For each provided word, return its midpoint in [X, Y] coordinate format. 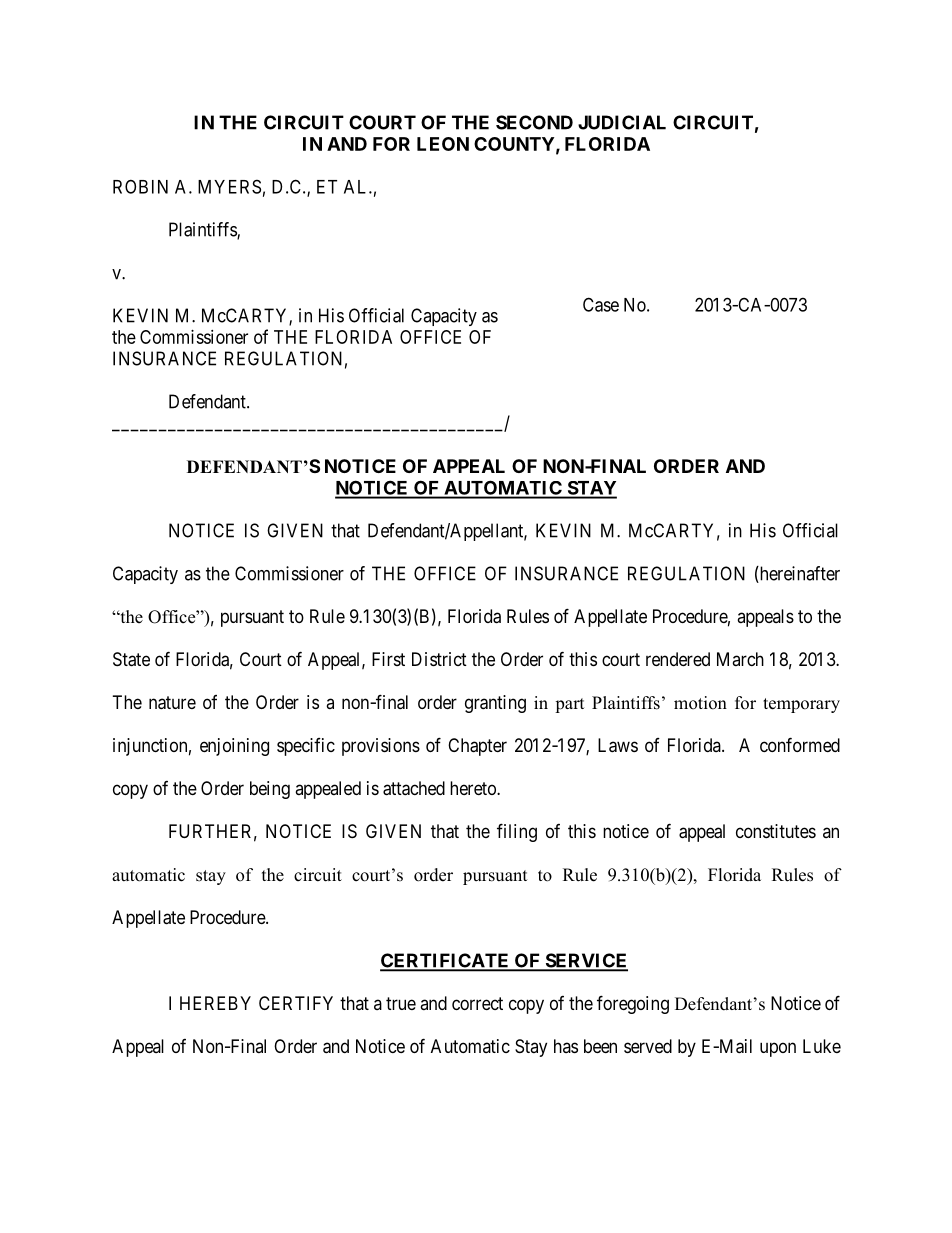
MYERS [229, 186]
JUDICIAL [622, 122]
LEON [443, 144]
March [740, 659]
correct [477, 1003]
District [439, 659]
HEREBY [215, 1003]
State [131, 659]
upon [778, 1049]
